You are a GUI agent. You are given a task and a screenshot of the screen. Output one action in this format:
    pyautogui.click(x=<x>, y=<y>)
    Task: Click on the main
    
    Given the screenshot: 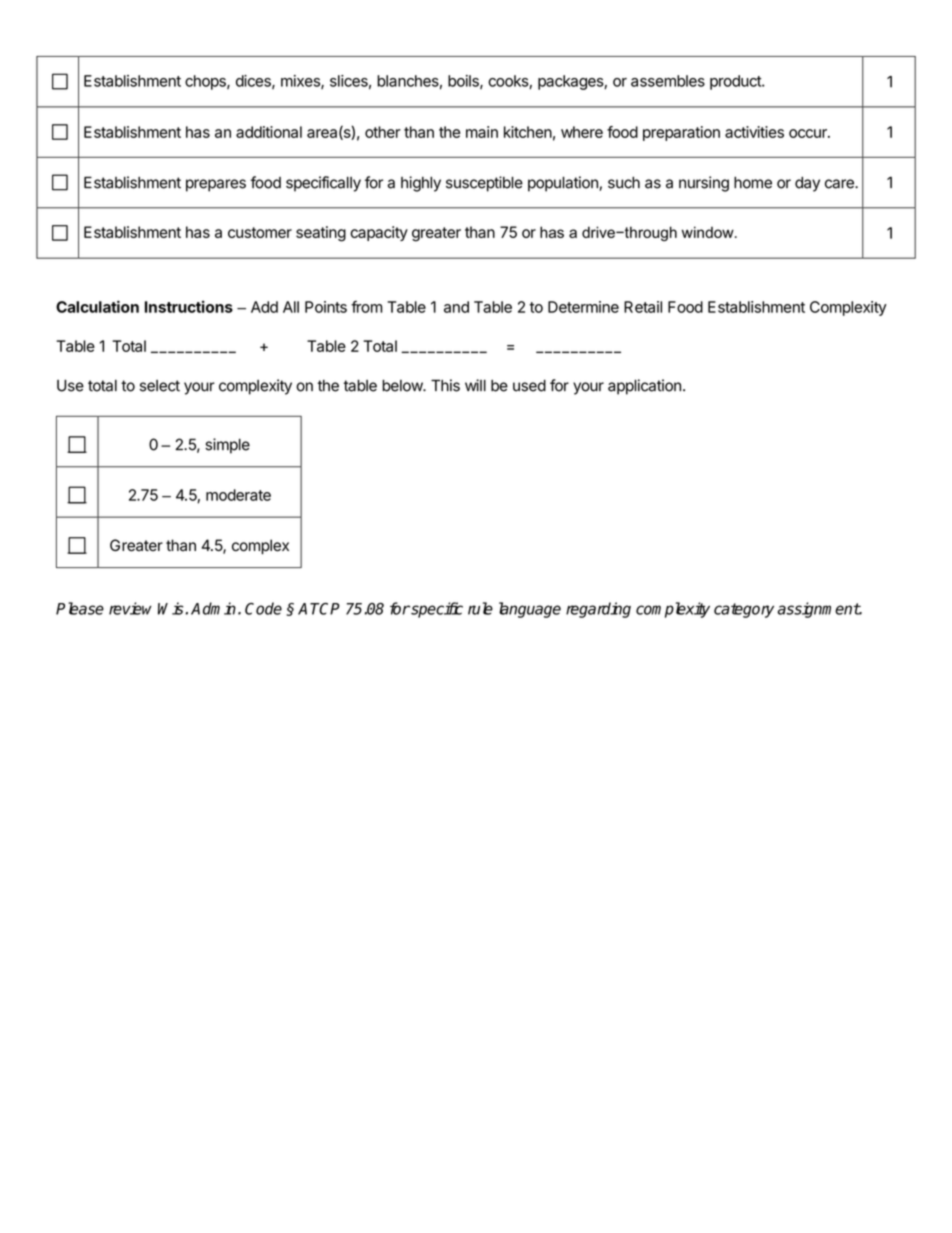 What is the action you would take?
    pyautogui.click(x=482, y=132)
